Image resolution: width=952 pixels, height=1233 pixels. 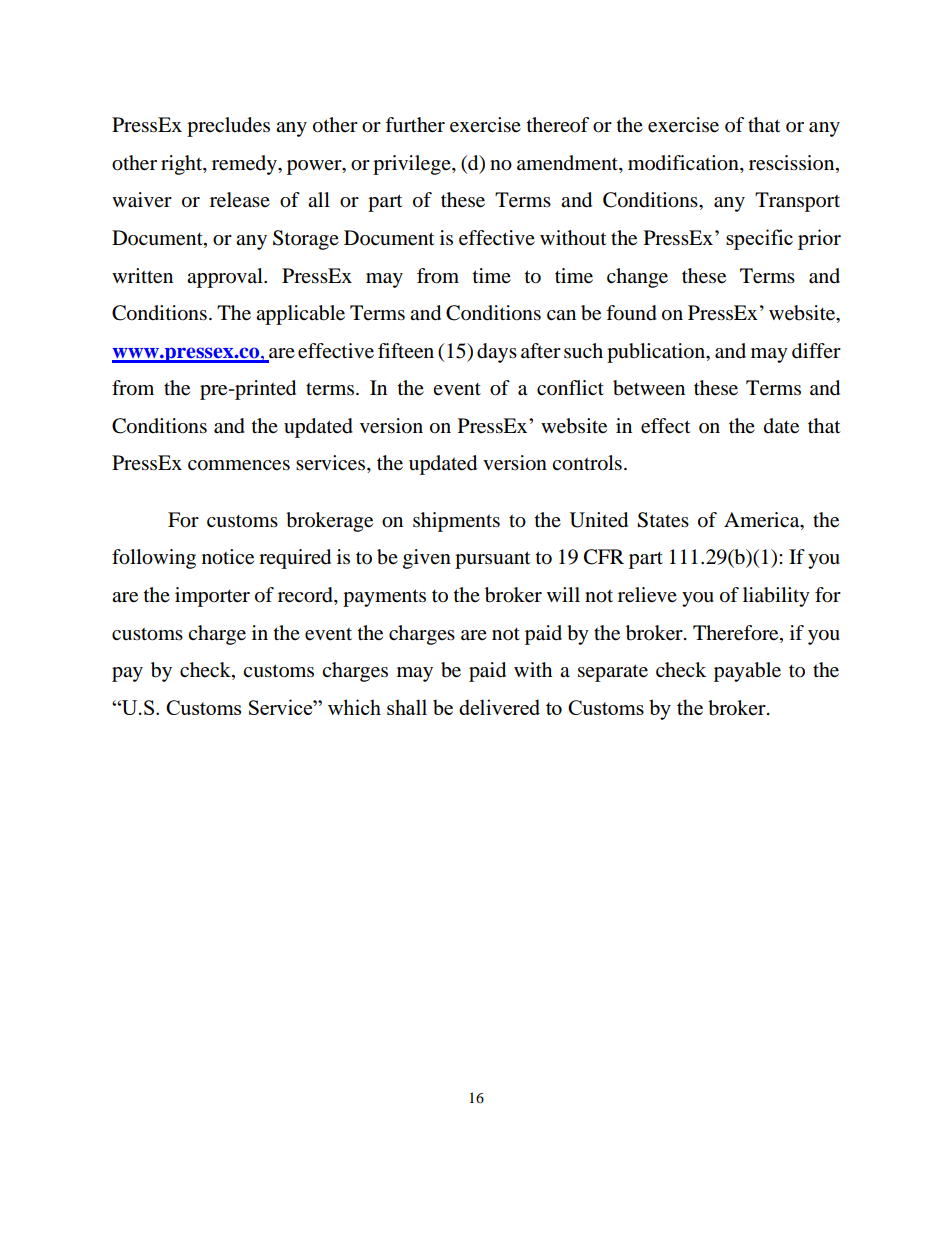 I want to click on which, so click(x=354, y=707).
